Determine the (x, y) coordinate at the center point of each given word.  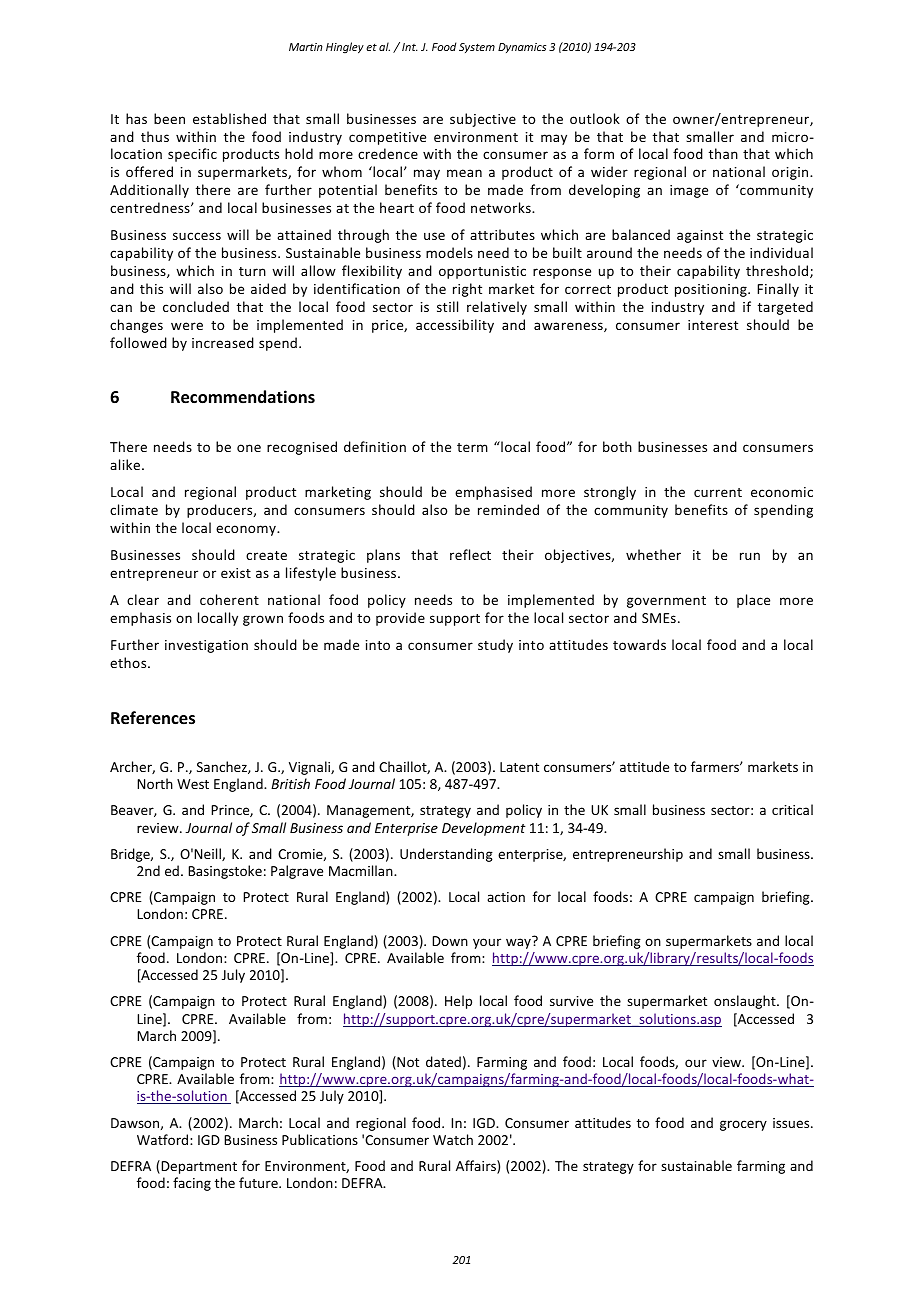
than (723, 153)
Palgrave (297, 872)
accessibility (455, 326)
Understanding (446, 855)
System (477, 48)
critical (792, 809)
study (495, 646)
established (229, 118)
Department (199, 1167)
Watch (453, 1139)
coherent (229, 599)
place (753, 601)
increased (223, 342)
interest (713, 325)
